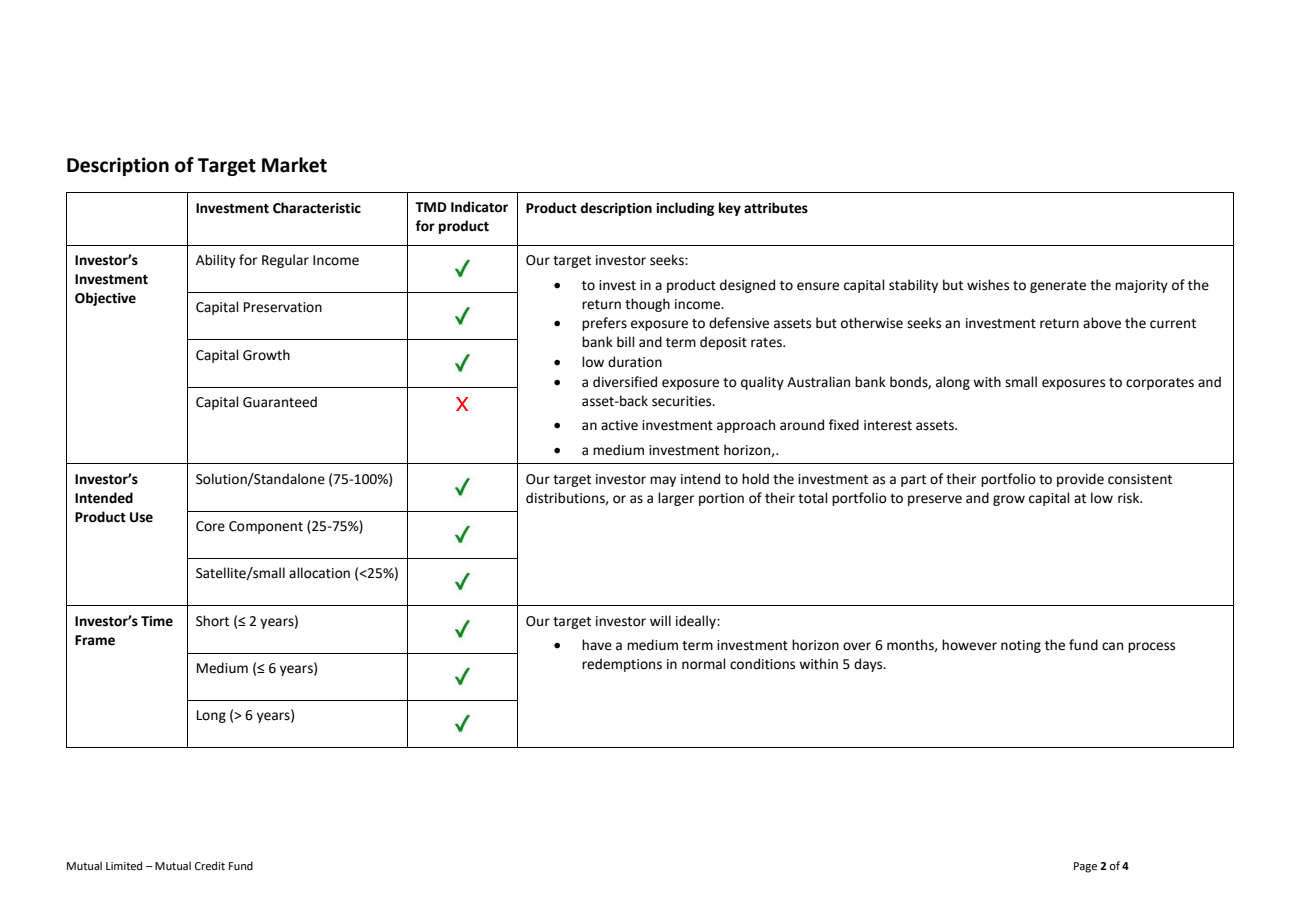  What do you see at coordinates (776, 208) in the screenshot?
I see `attributes` at bounding box center [776, 208].
